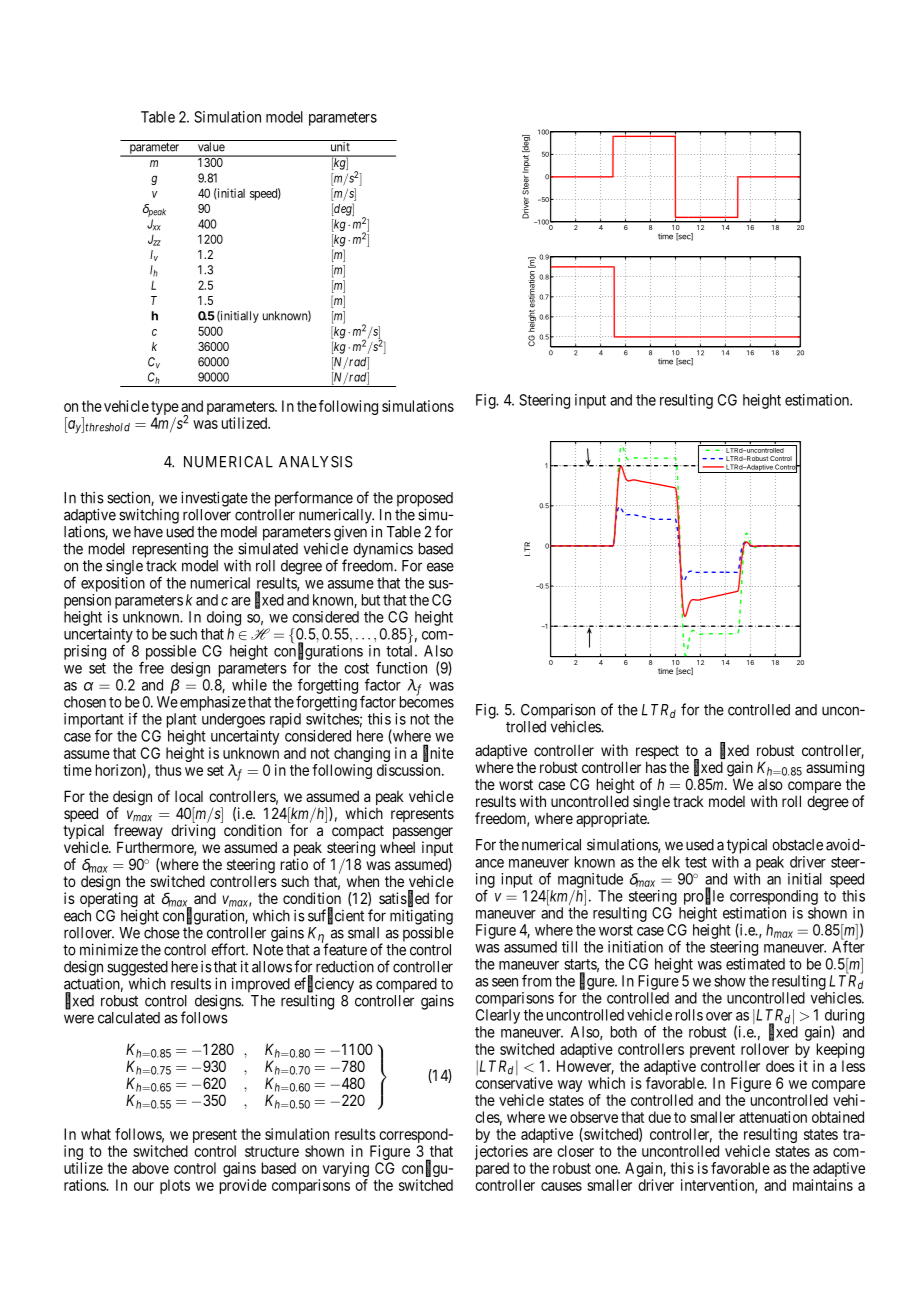  What do you see at coordinates (213, 703) in the screenshot?
I see `emphasize` at bounding box center [213, 703].
